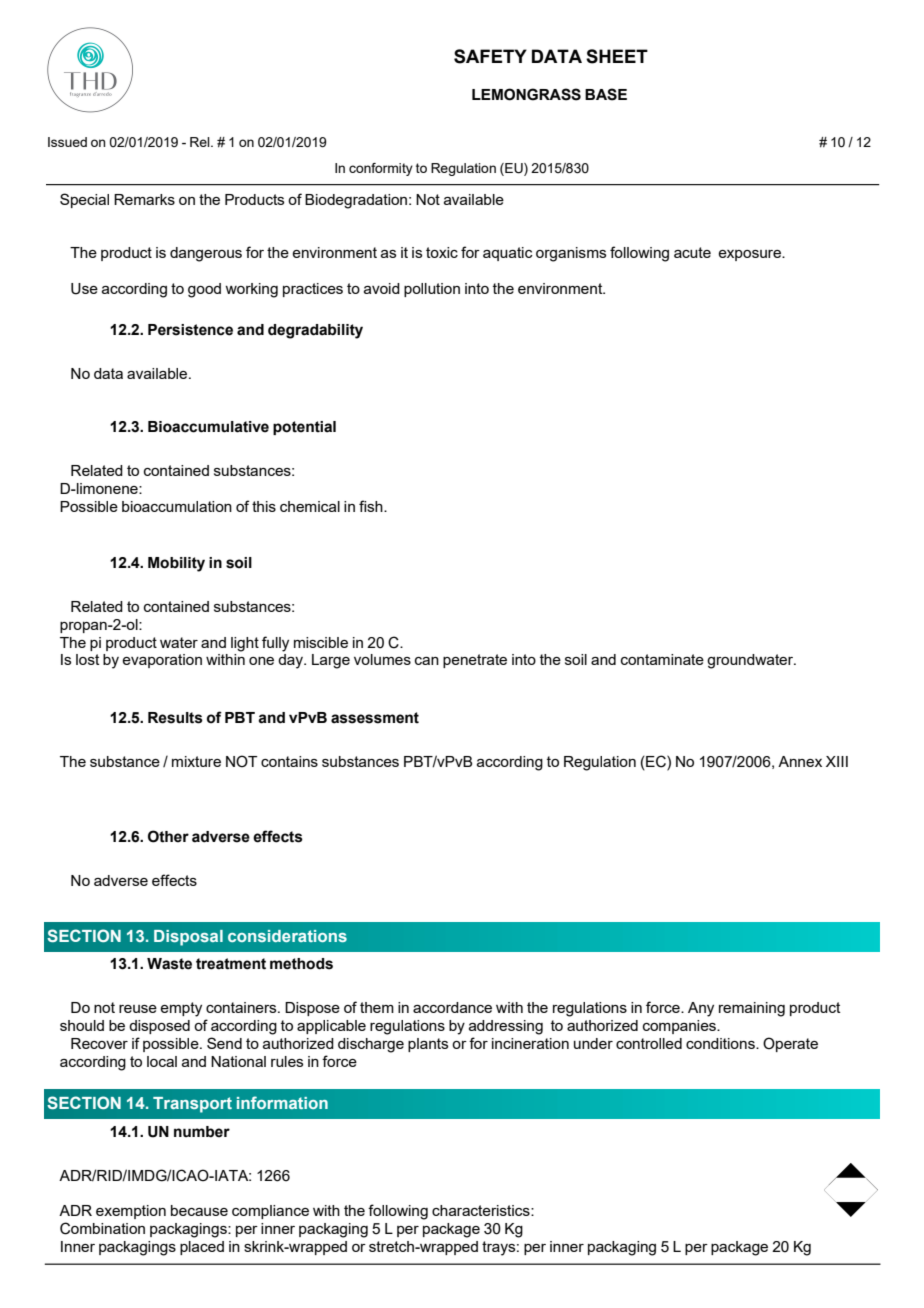 The image size is (924, 1308). What do you see at coordinates (662, 659) in the screenshot?
I see `contaminate` at bounding box center [662, 659].
